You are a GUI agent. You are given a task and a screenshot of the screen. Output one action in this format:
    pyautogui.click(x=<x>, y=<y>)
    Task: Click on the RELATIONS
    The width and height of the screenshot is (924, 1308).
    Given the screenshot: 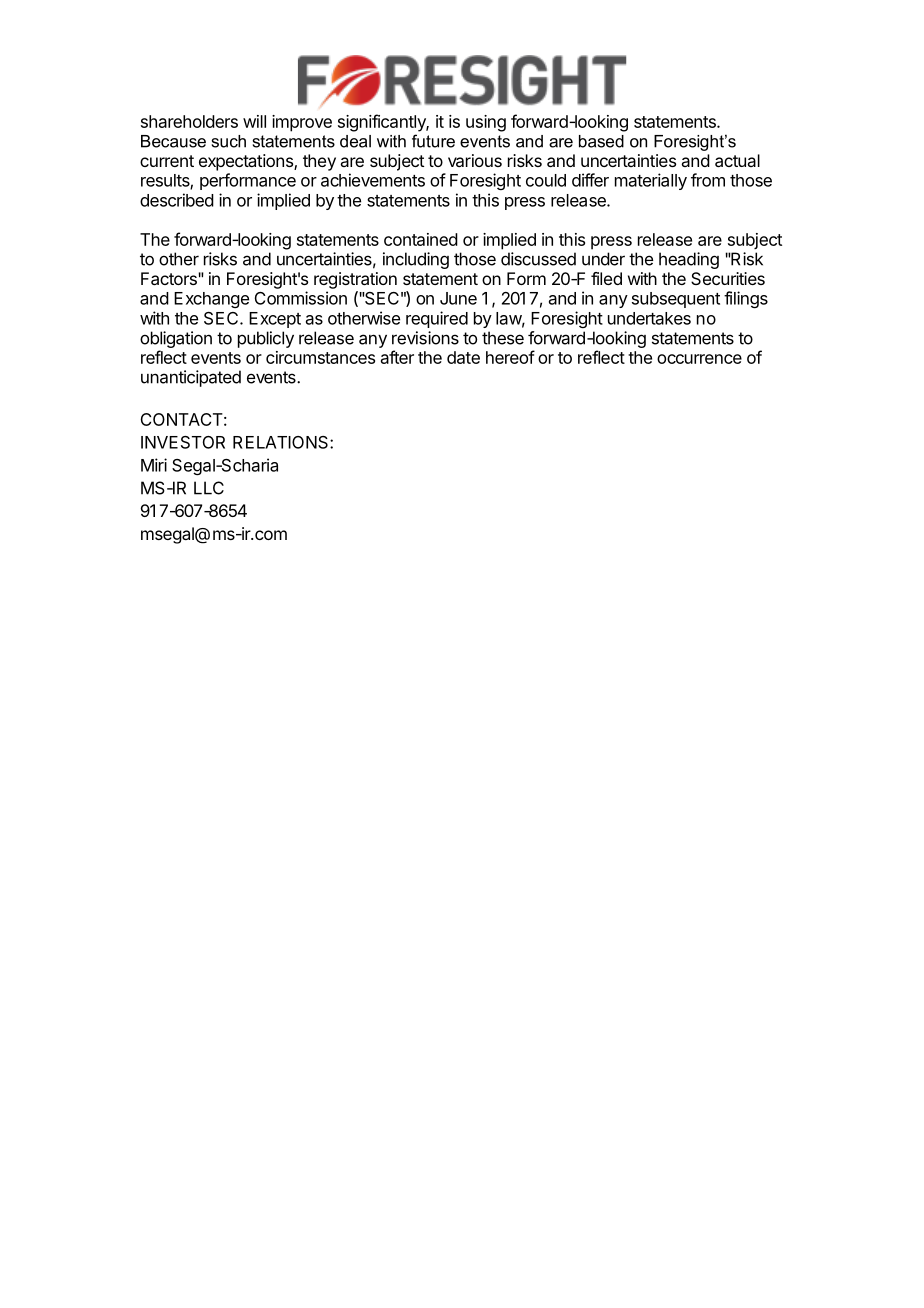 What is the action you would take?
    pyautogui.click(x=282, y=442)
